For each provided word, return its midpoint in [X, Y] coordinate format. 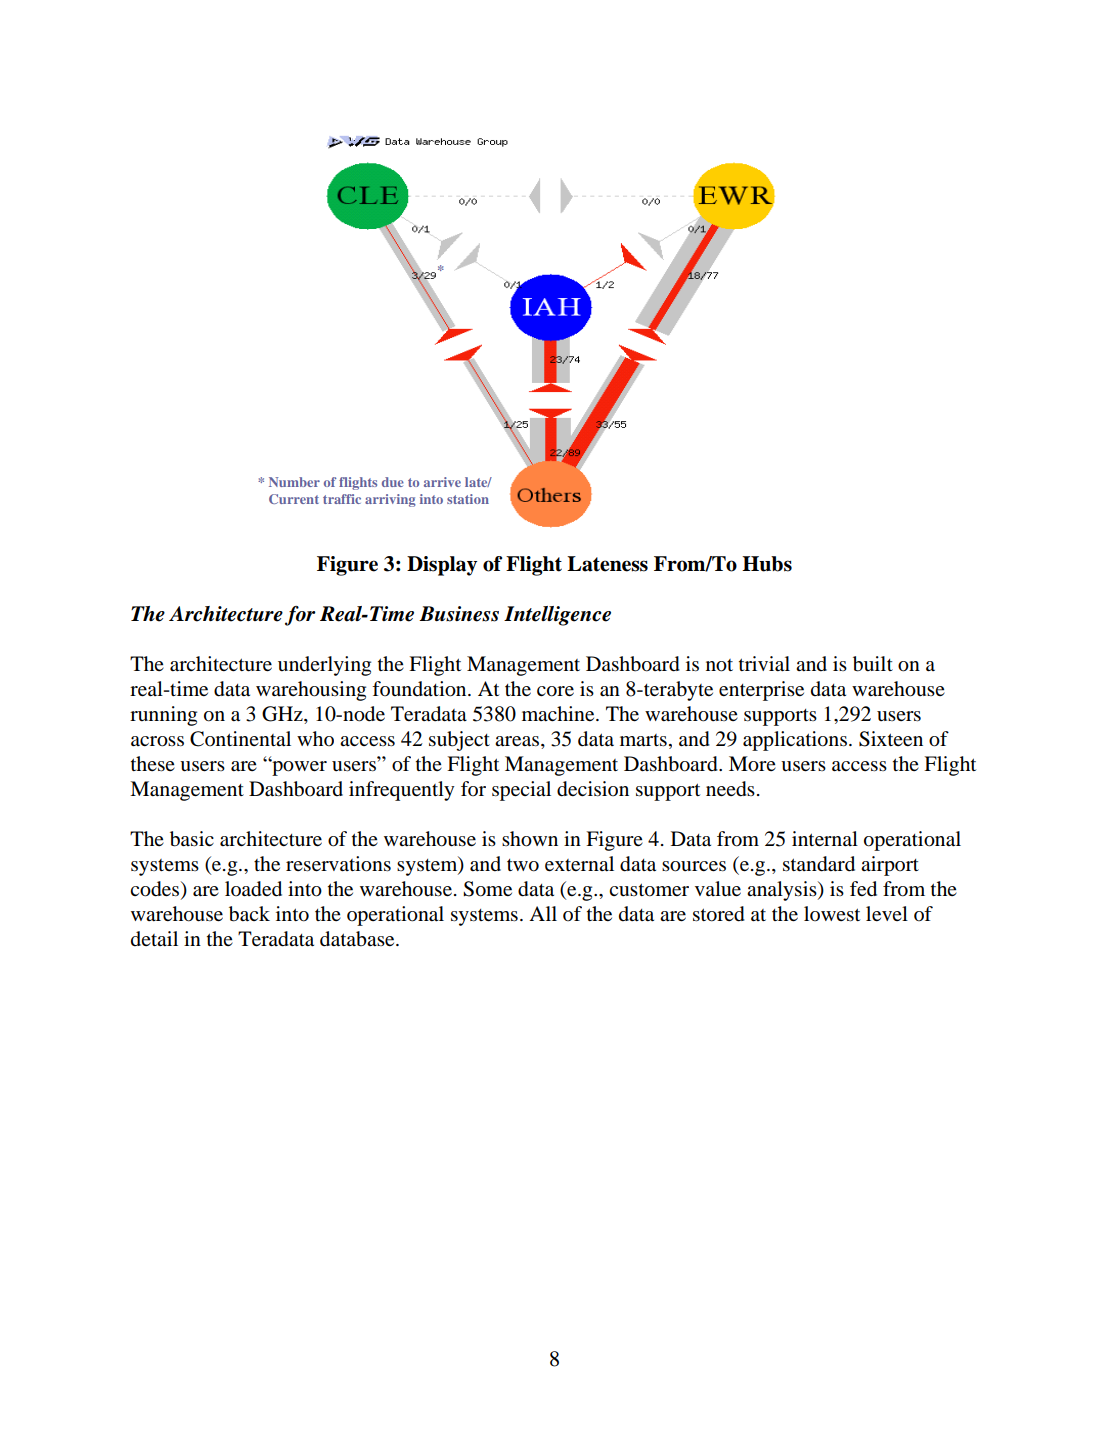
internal [825, 839]
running [163, 716]
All [543, 913]
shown [530, 839]
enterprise [761, 691]
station [468, 499]
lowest [832, 914]
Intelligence [557, 616]
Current [294, 499]
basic [192, 839]
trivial [764, 664]
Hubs [767, 564]
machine [559, 713]
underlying [324, 666]
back [249, 914]
